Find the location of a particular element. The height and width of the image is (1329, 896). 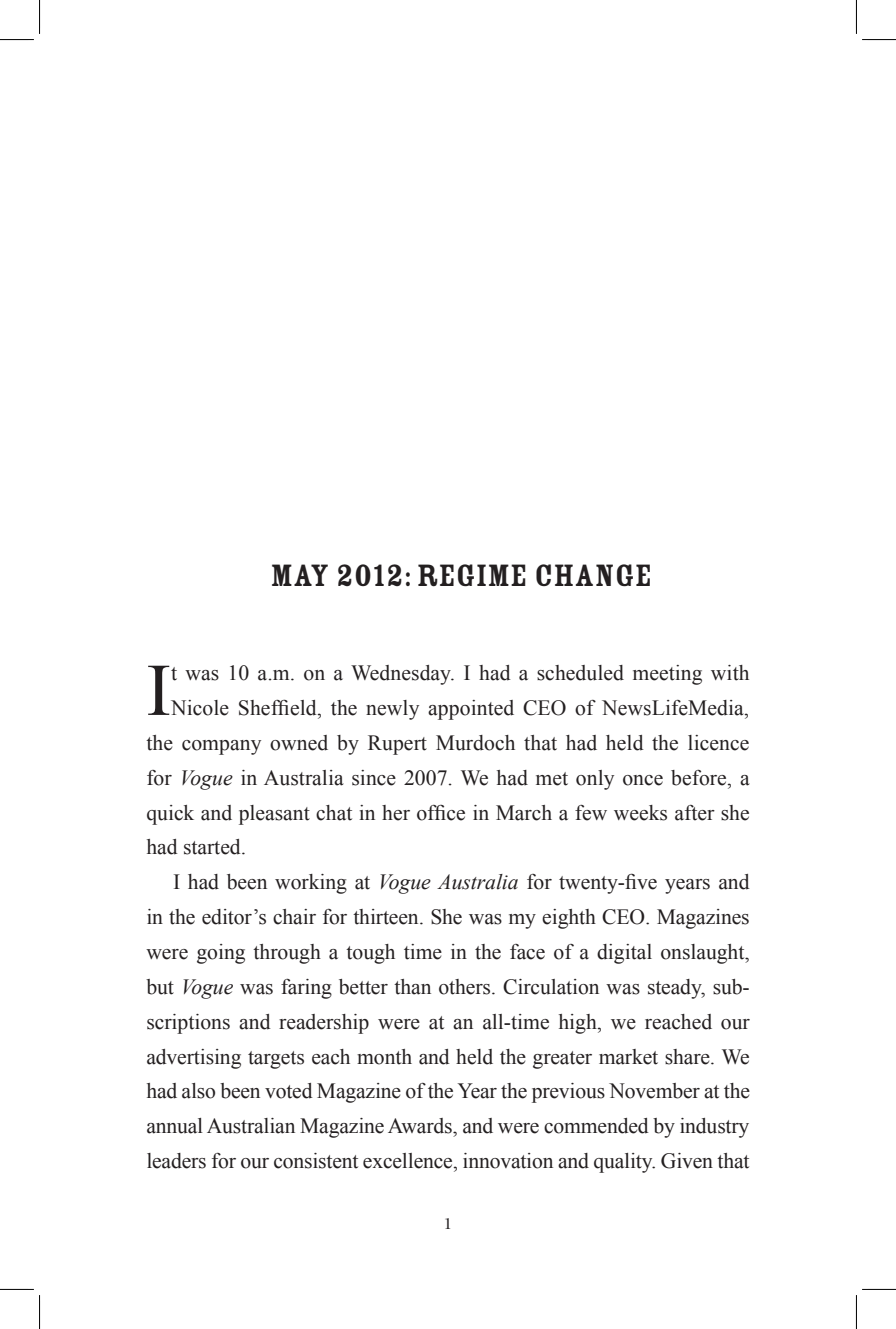

weeks is located at coordinates (640, 813).
